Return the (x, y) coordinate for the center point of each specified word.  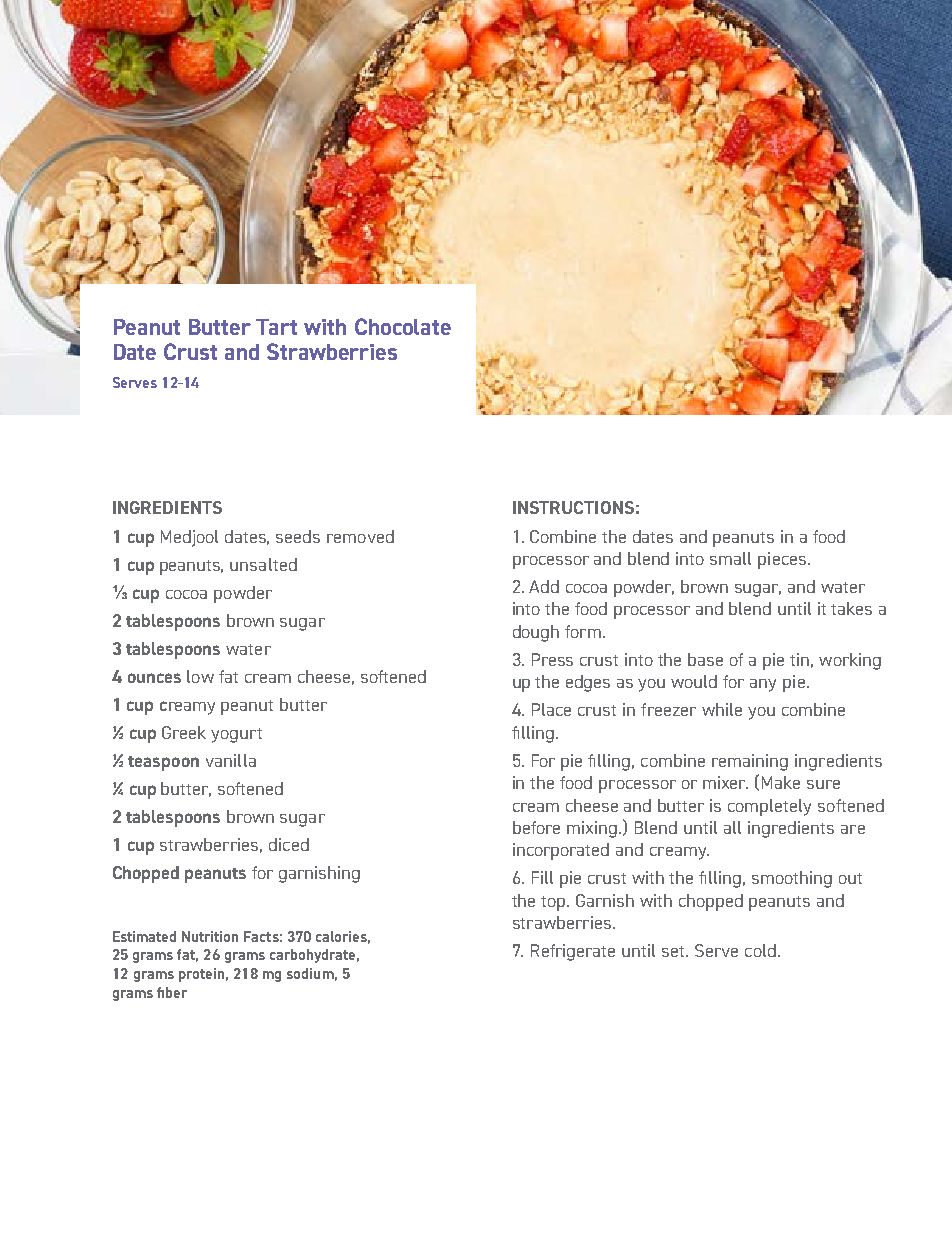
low (200, 676)
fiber (172, 992)
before (536, 827)
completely (769, 807)
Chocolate (403, 326)
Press (552, 659)
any (763, 685)
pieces (783, 560)
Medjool (189, 538)
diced (289, 844)
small (730, 558)
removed (360, 536)
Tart (276, 327)
